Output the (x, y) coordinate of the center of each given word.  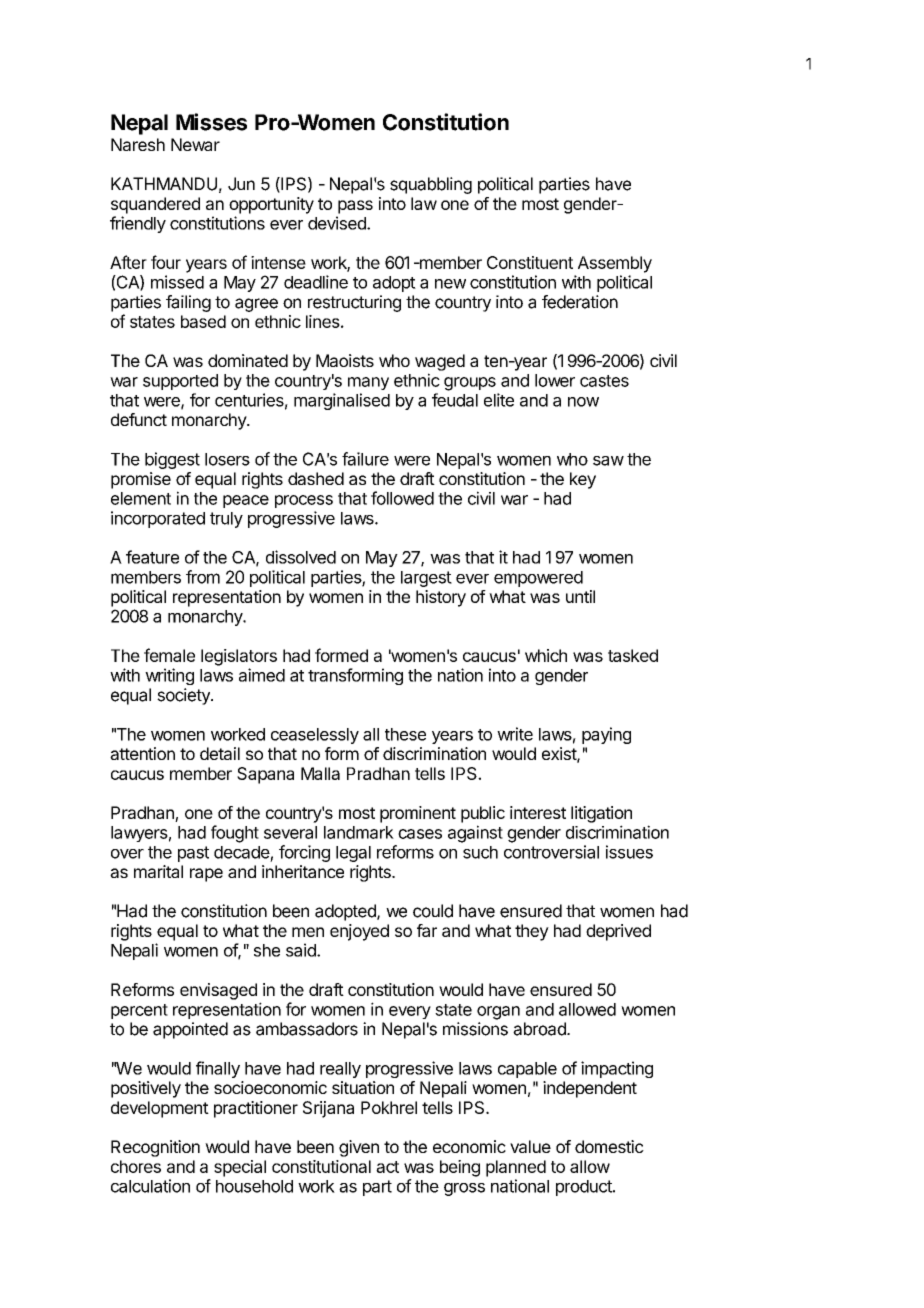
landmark (359, 832)
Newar (195, 144)
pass (355, 207)
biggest (172, 460)
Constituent (530, 262)
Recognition (155, 1148)
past (193, 854)
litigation (601, 814)
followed (402, 498)
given (359, 1148)
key (583, 480)
